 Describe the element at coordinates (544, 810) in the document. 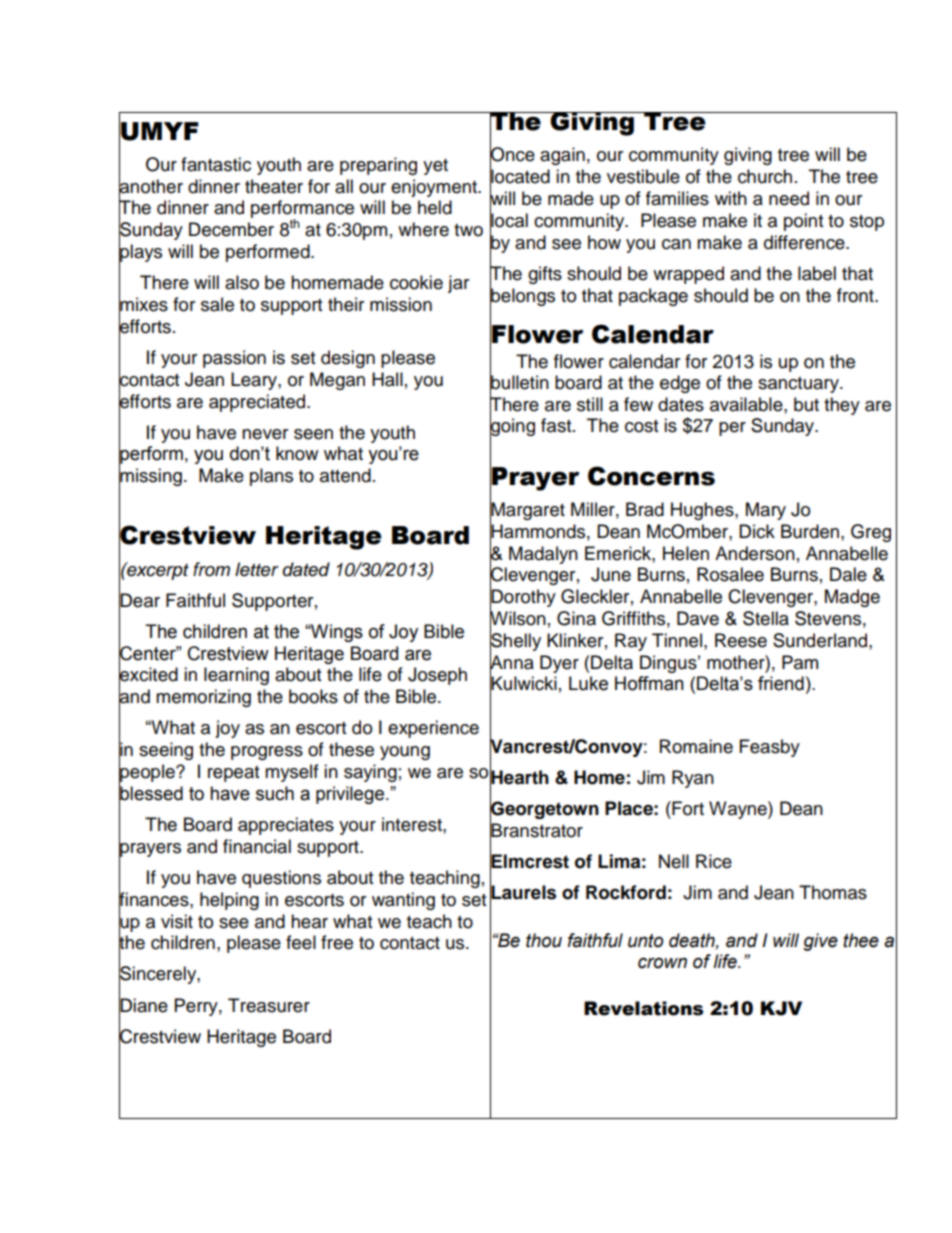

I see `Georgetown` at that location.
